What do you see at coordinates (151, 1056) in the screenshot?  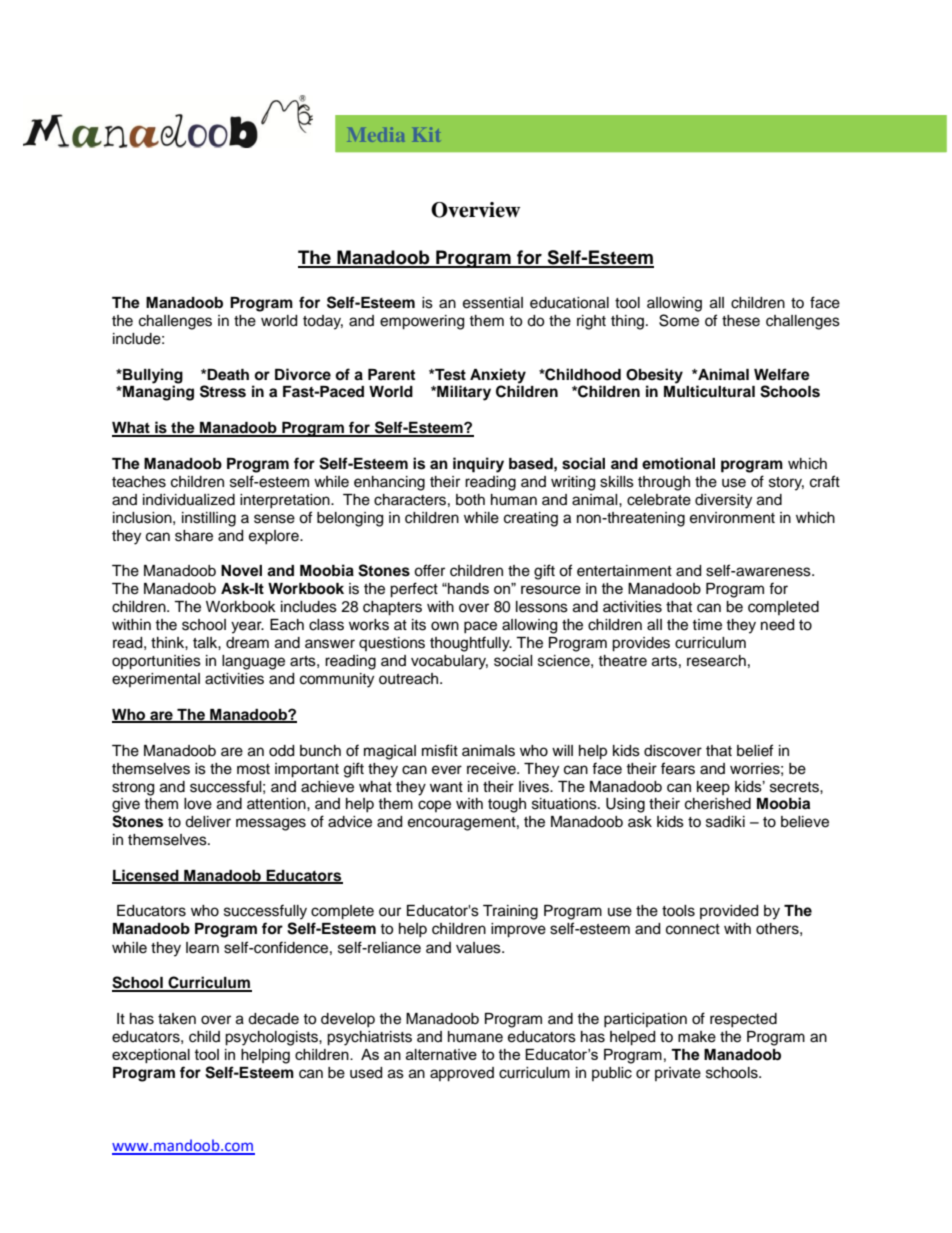 I see `exceptional` at bounding box center [151, 1056].
